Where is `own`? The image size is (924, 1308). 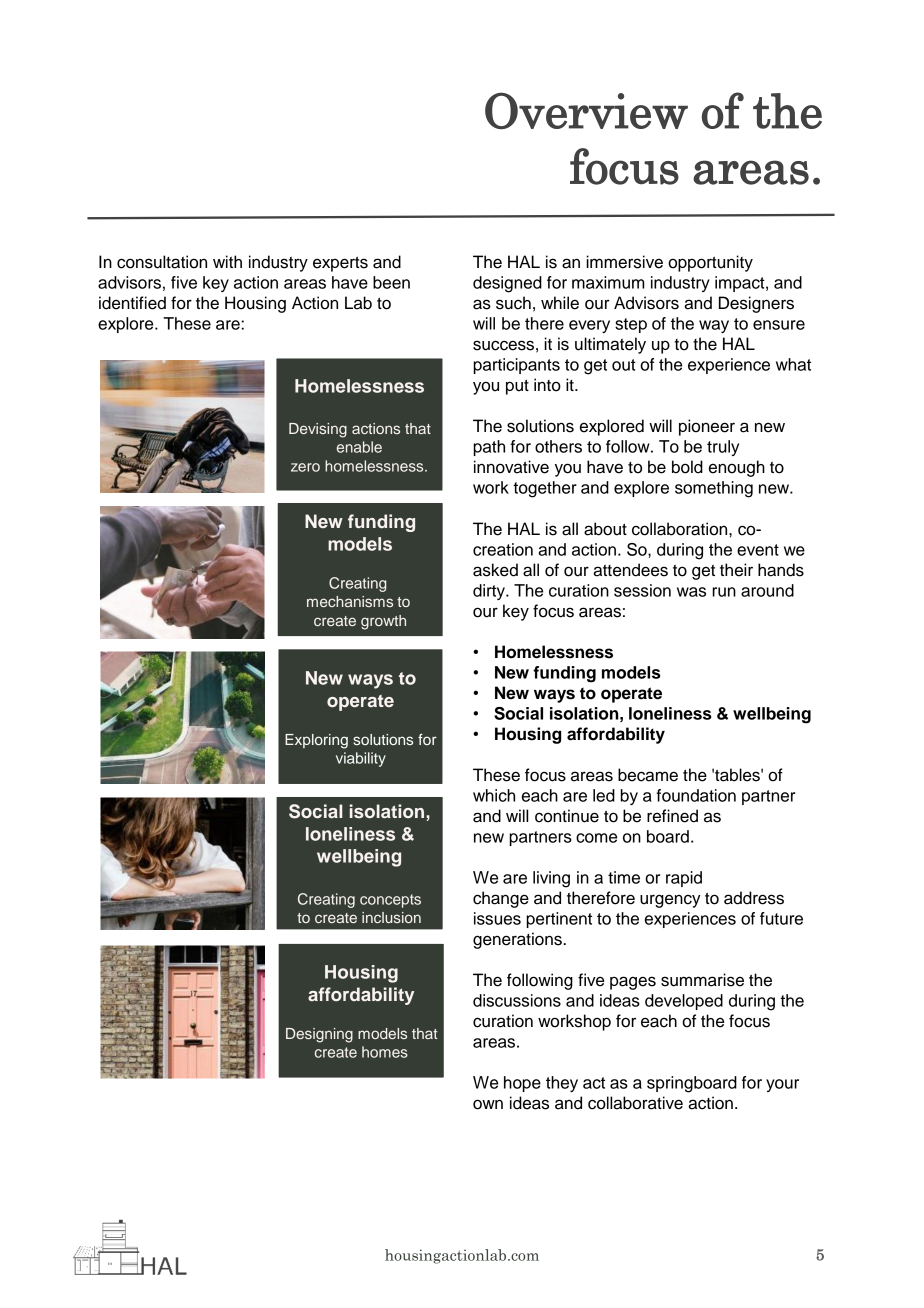 own is located at coordinates (488, 1104).
